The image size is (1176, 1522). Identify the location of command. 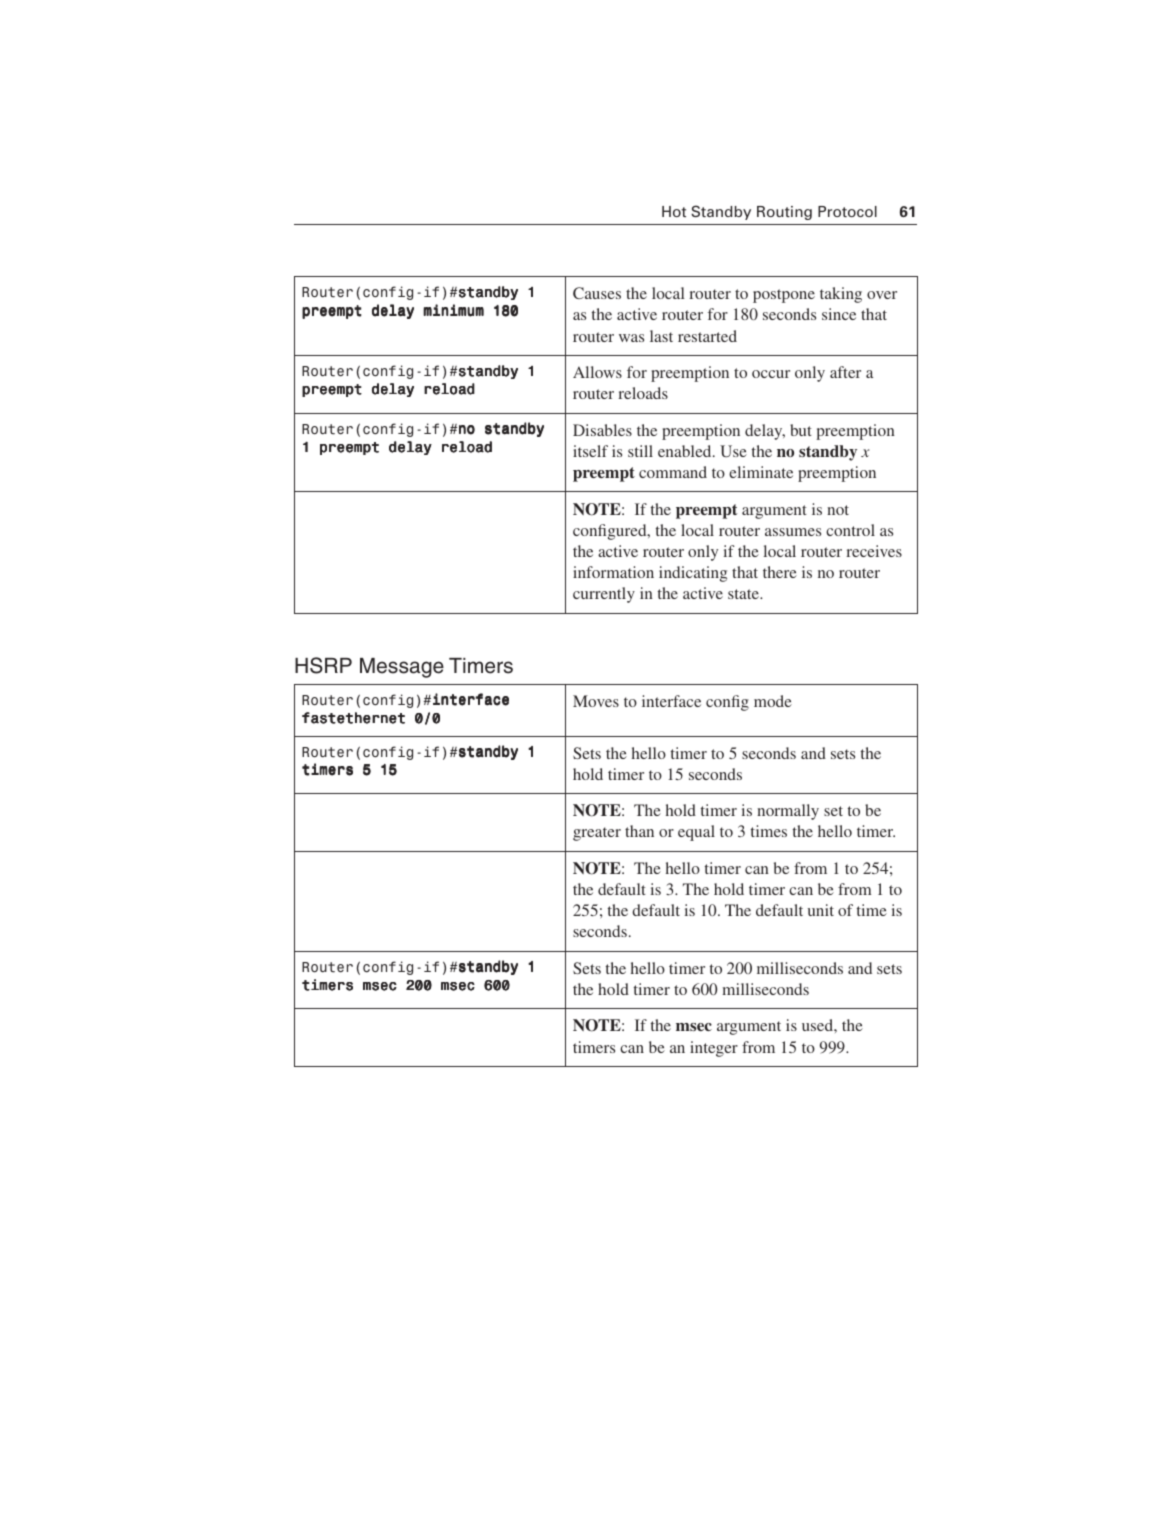
(673, 472).
